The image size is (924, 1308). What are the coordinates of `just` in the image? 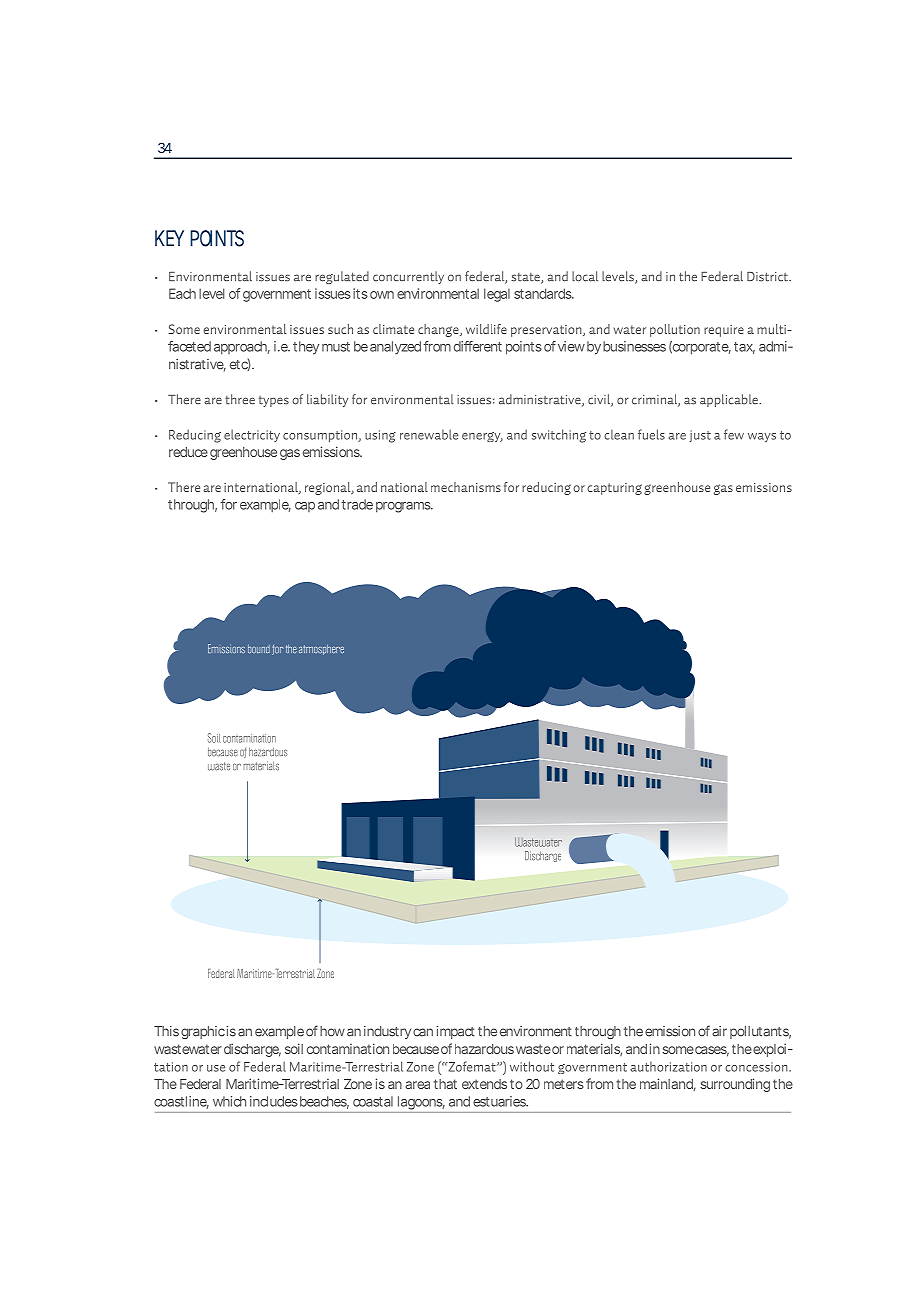 It's located at (700, 436).
